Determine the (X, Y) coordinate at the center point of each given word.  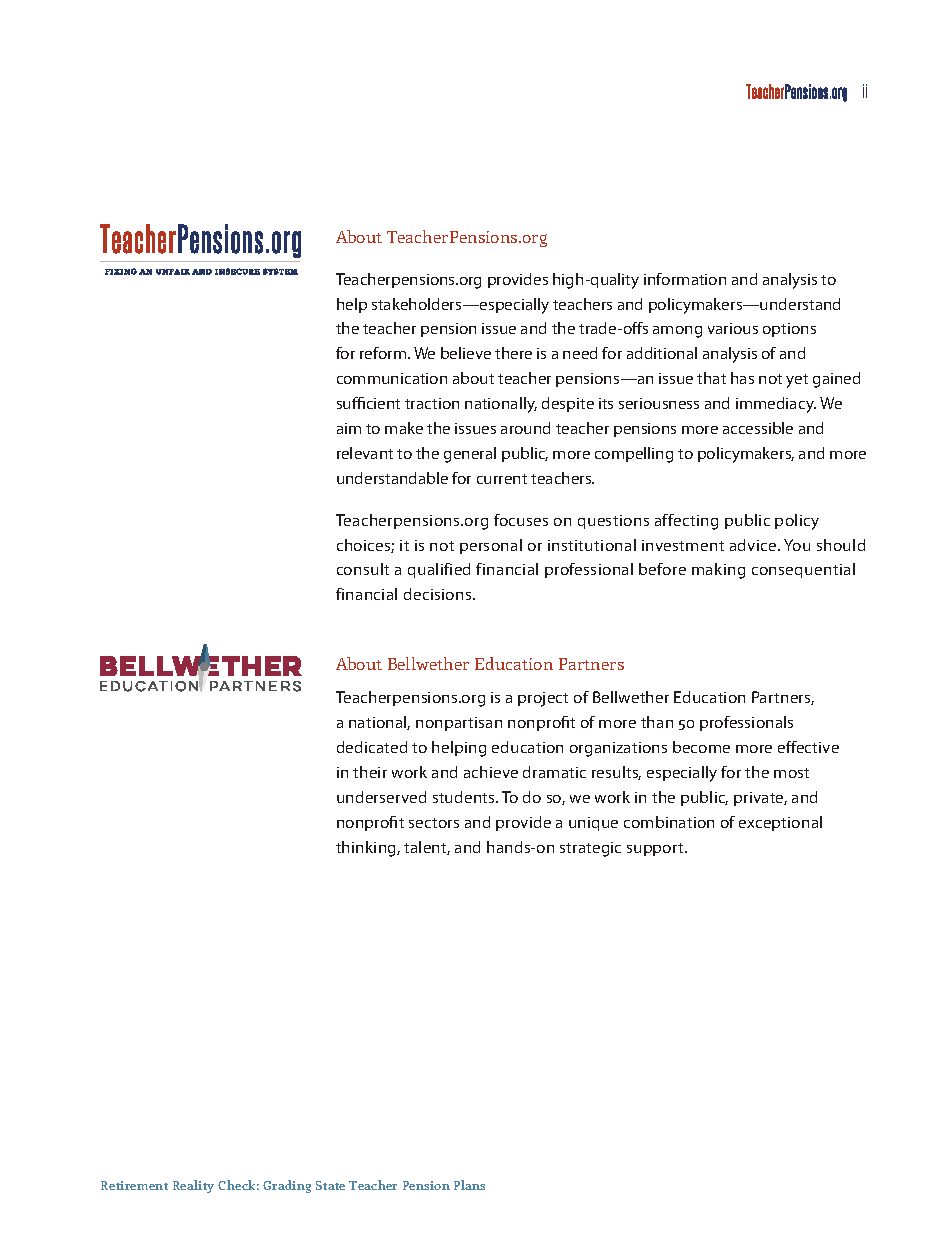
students (465, 797)
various (733, 328)
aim (349, 428)
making (718, 571)
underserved (381, 797)
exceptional (780, 823)
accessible (758, 428)
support (656, 849)
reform (384, 353)
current (502, 479)
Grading (287, 1186)
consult (363, 569)
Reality (193, 1186)
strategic (590, 849)
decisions (439, 594)
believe (466, 353)
